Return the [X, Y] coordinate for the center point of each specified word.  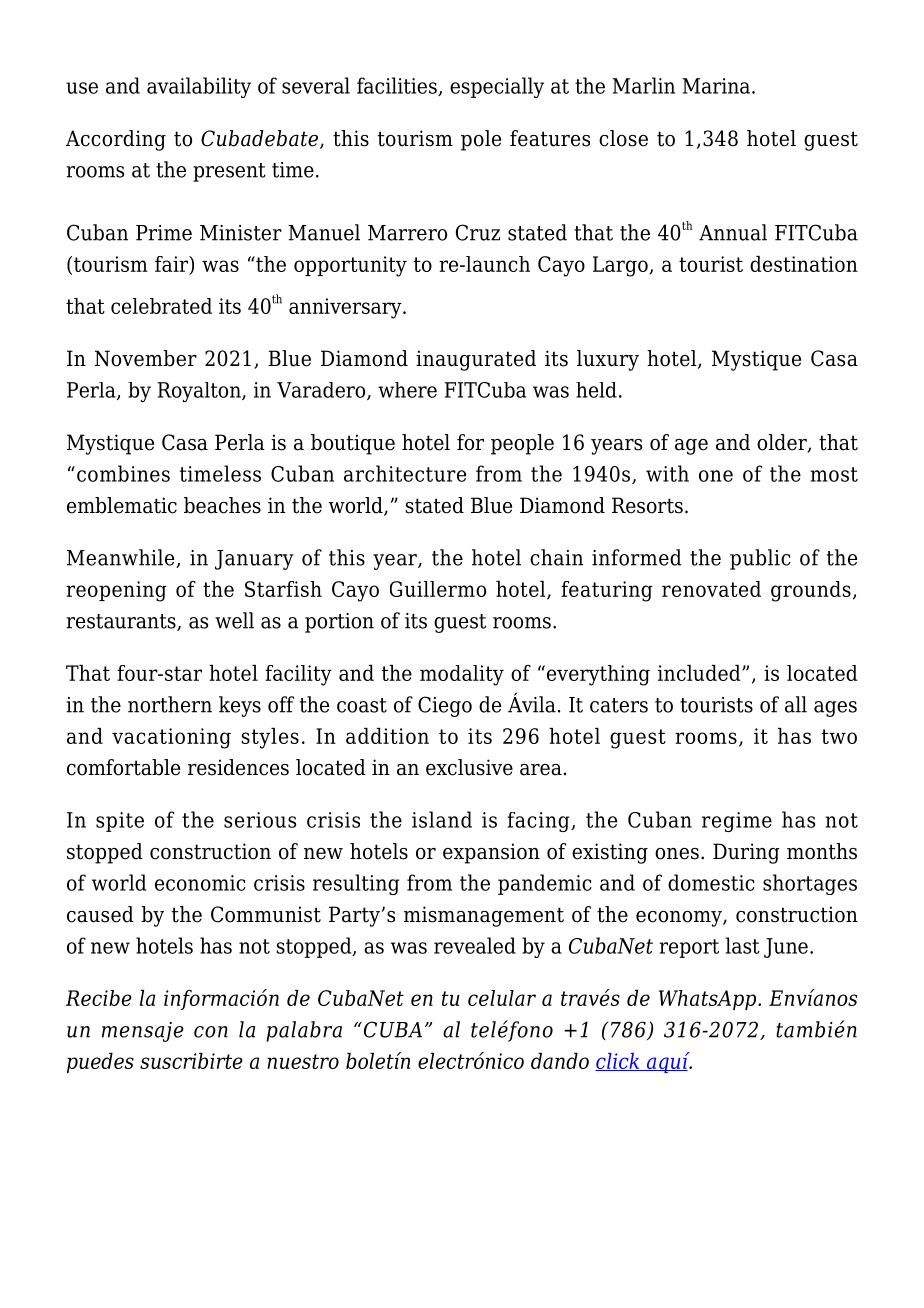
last [743, 945]
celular [502, 998]
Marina [717, 86]
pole [481, 140]
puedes [100, 1063]
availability [199, 87]
